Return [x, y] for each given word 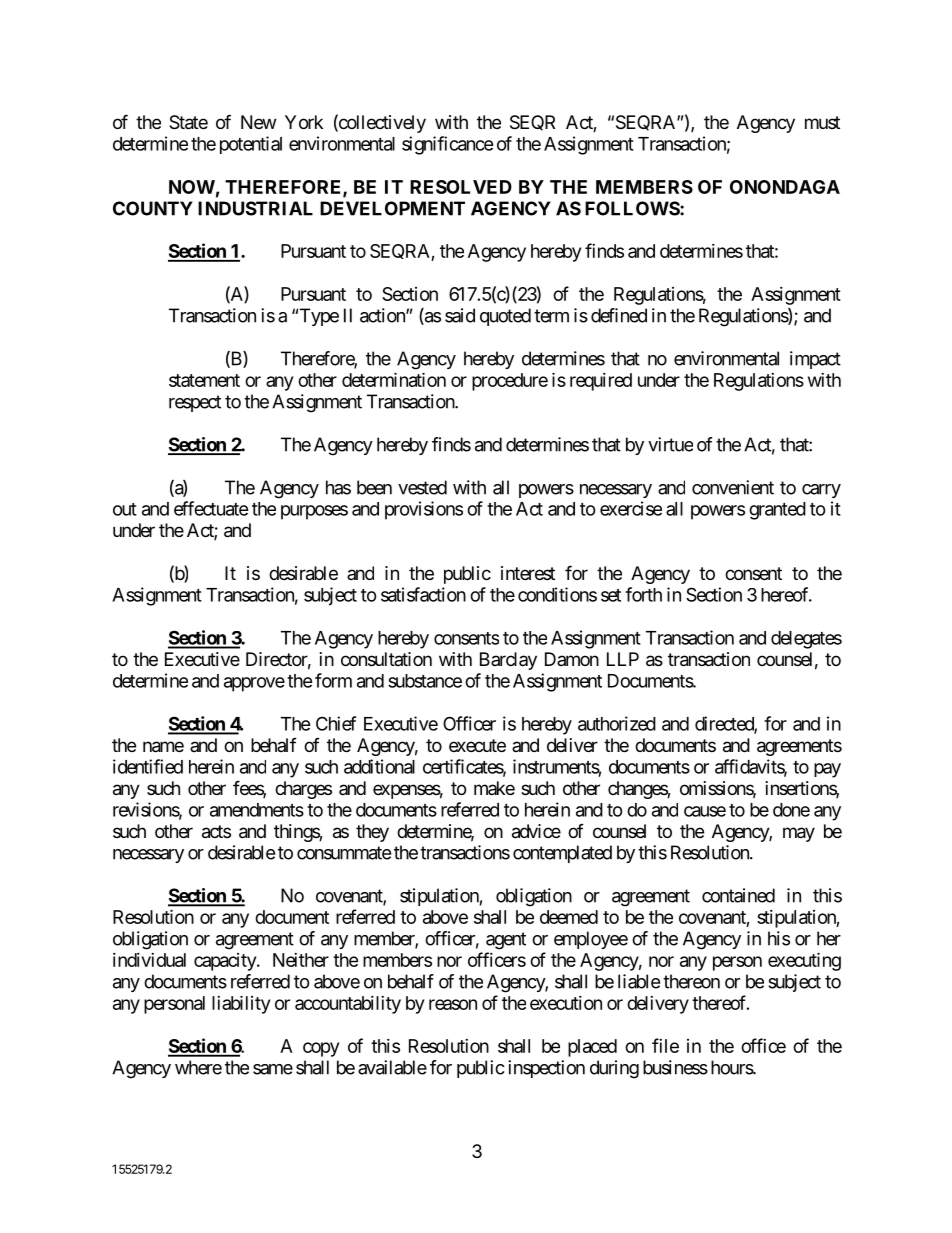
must [822, 122]
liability [241, 1004]
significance [448, 145]
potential [251, 145]
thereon [691, 981]
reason [453, 1004]
